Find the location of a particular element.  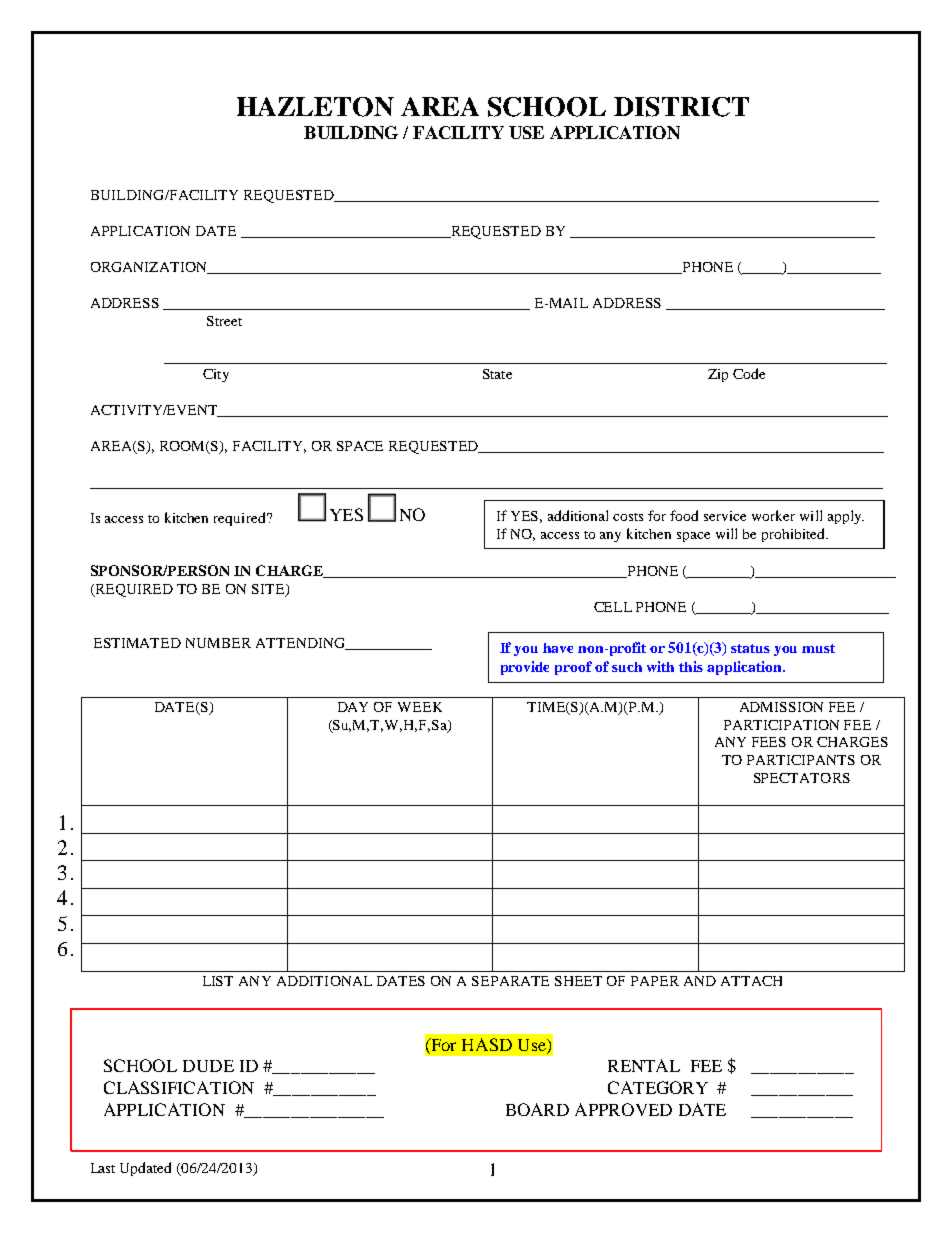

WEEK is located at coordinates (420, 707).
